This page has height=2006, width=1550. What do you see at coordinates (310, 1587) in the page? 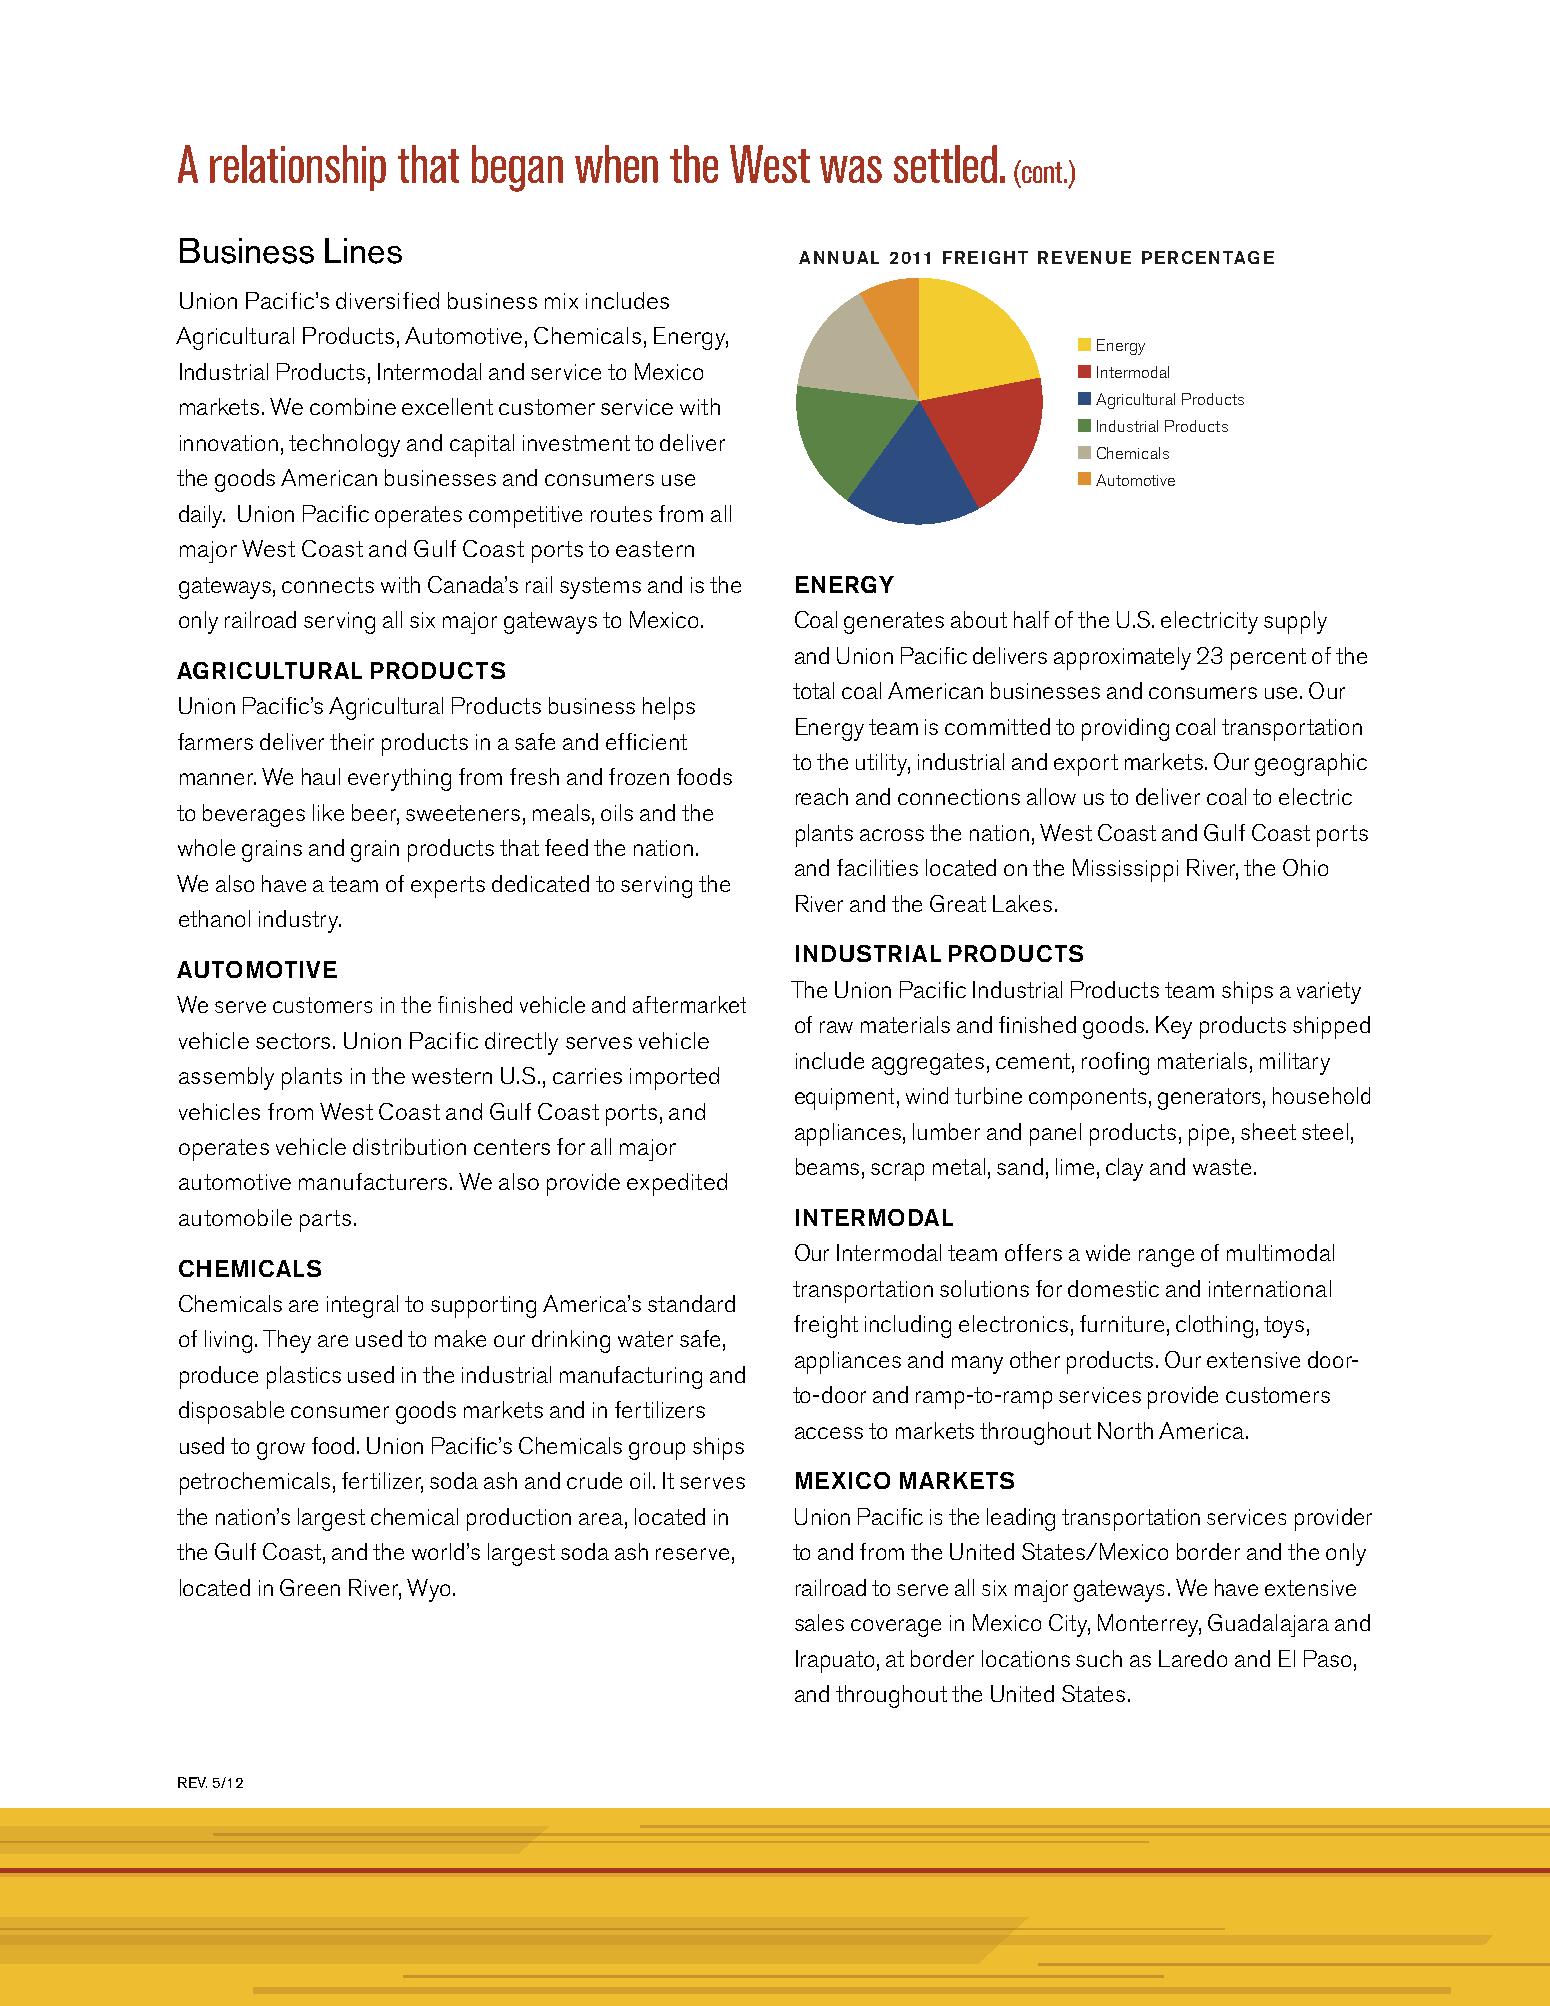
I see `Green` at bounding box center [310, 1587].
